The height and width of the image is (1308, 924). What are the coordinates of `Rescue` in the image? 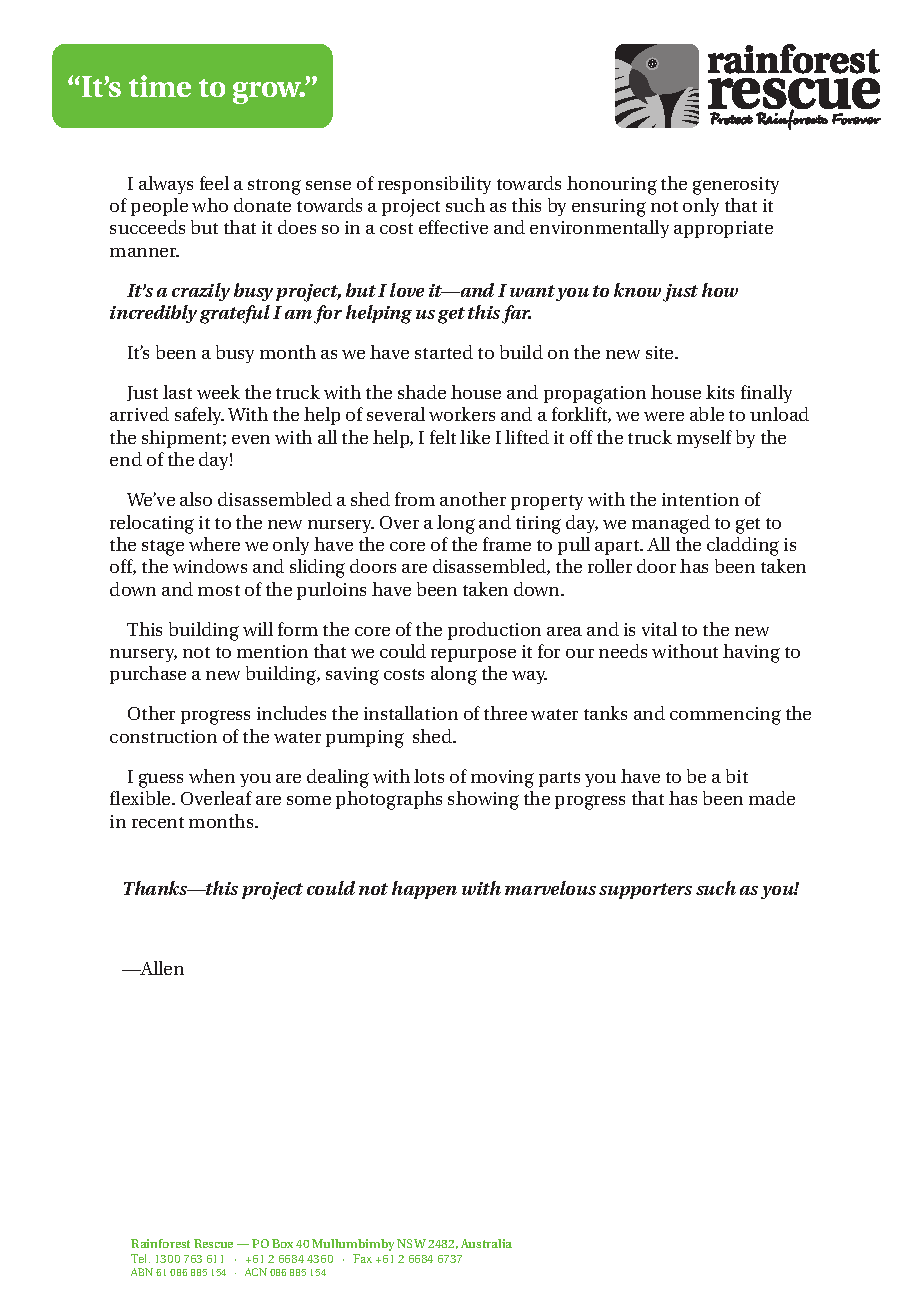 It's located at (213, 1243).
